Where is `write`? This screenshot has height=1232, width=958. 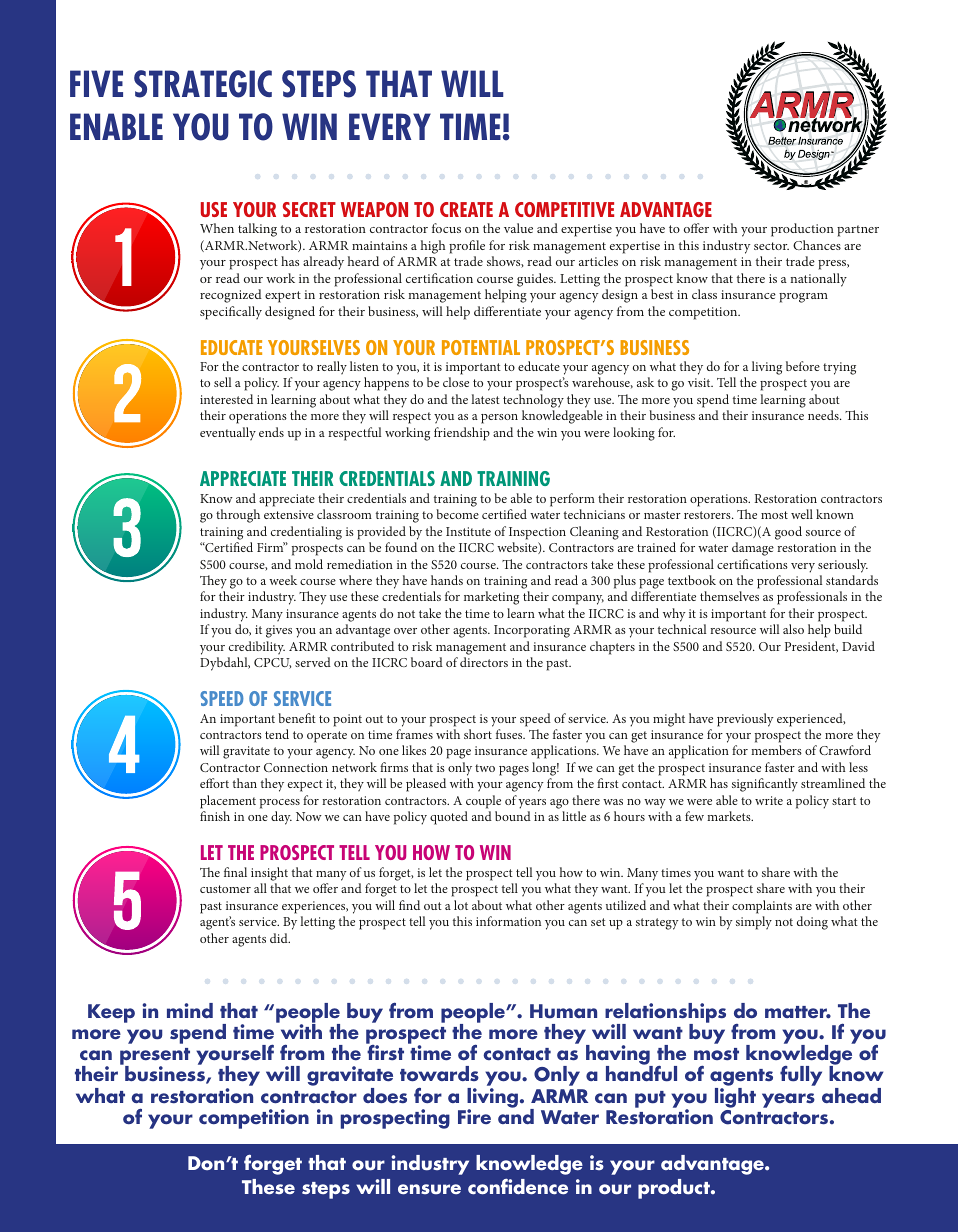
write is located at coordinates (769, 800).
